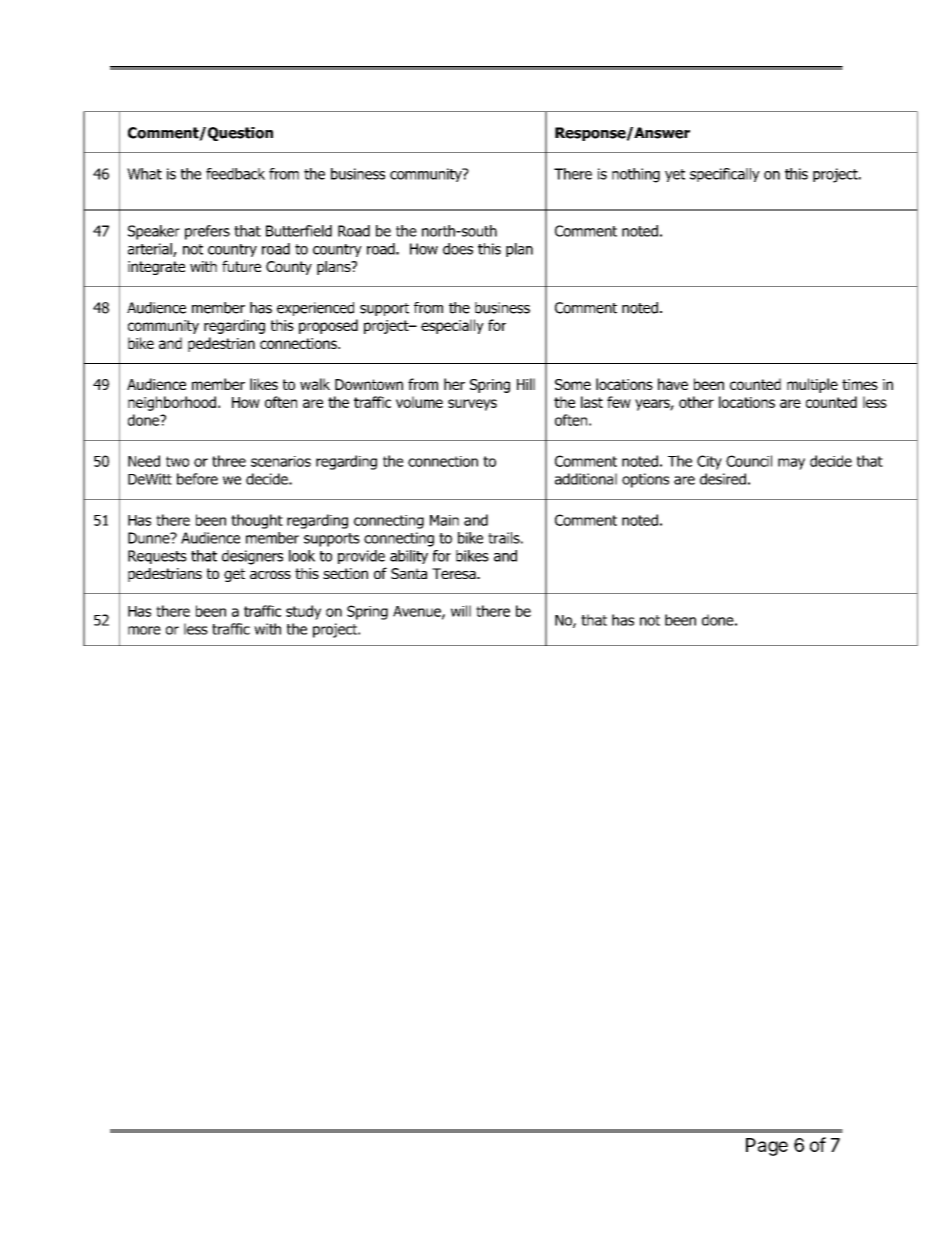 This screenshot has height=1233, width=952. What do you see at coordinates (725, 175) in the screenshot?
I see `specifically` at bounding box center [725, 175].
